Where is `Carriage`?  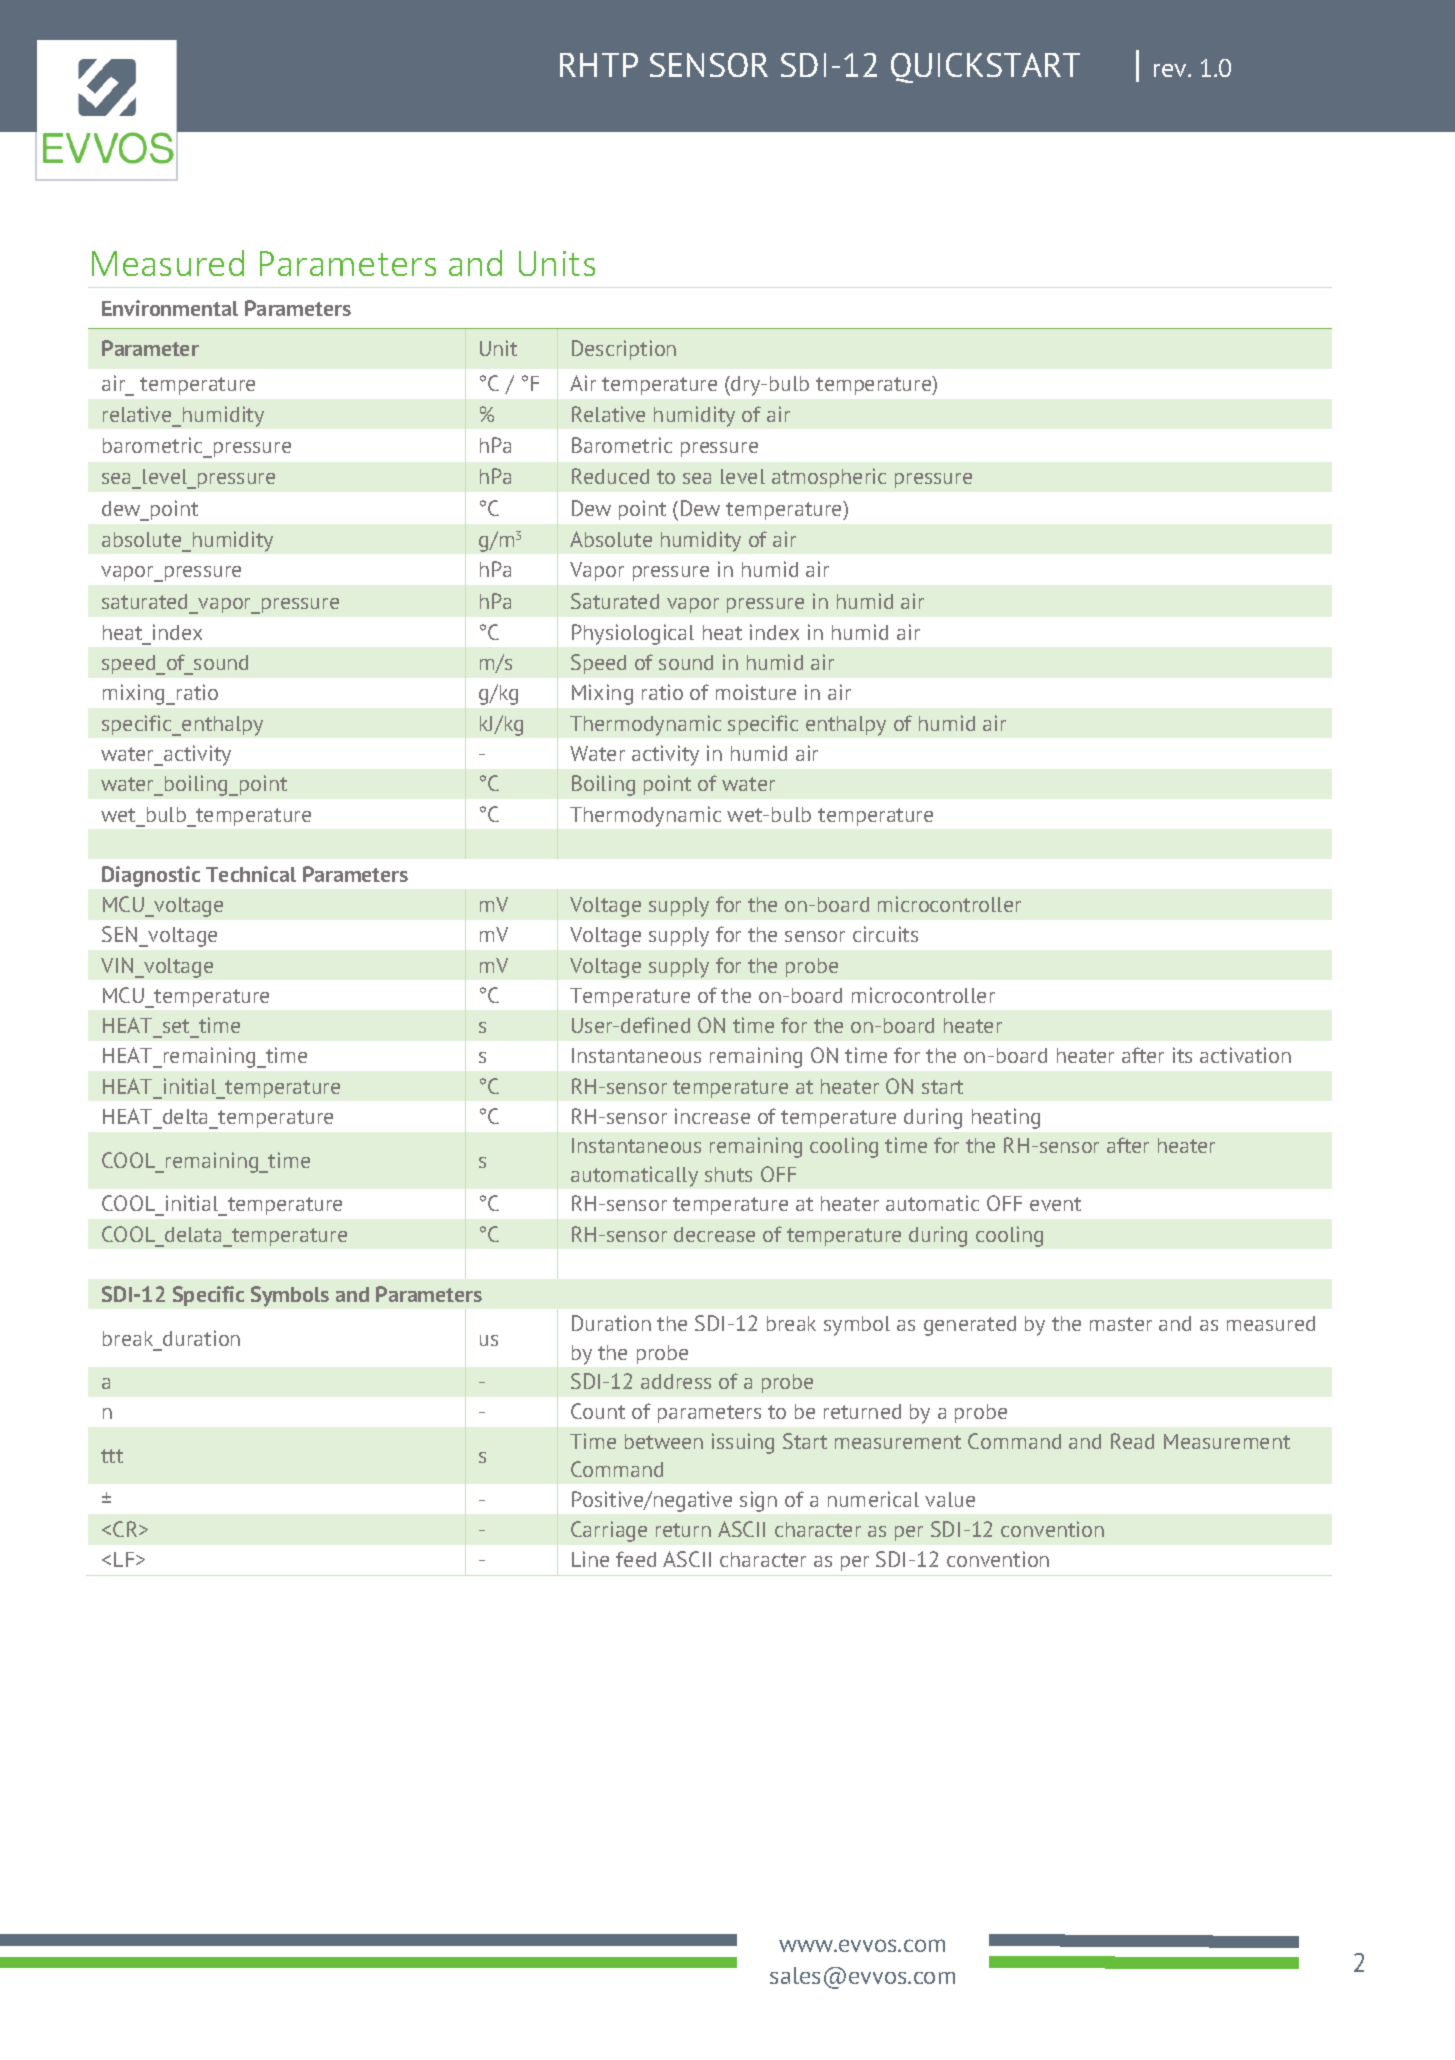 Carriage is located at coordinates (609, 1531).
